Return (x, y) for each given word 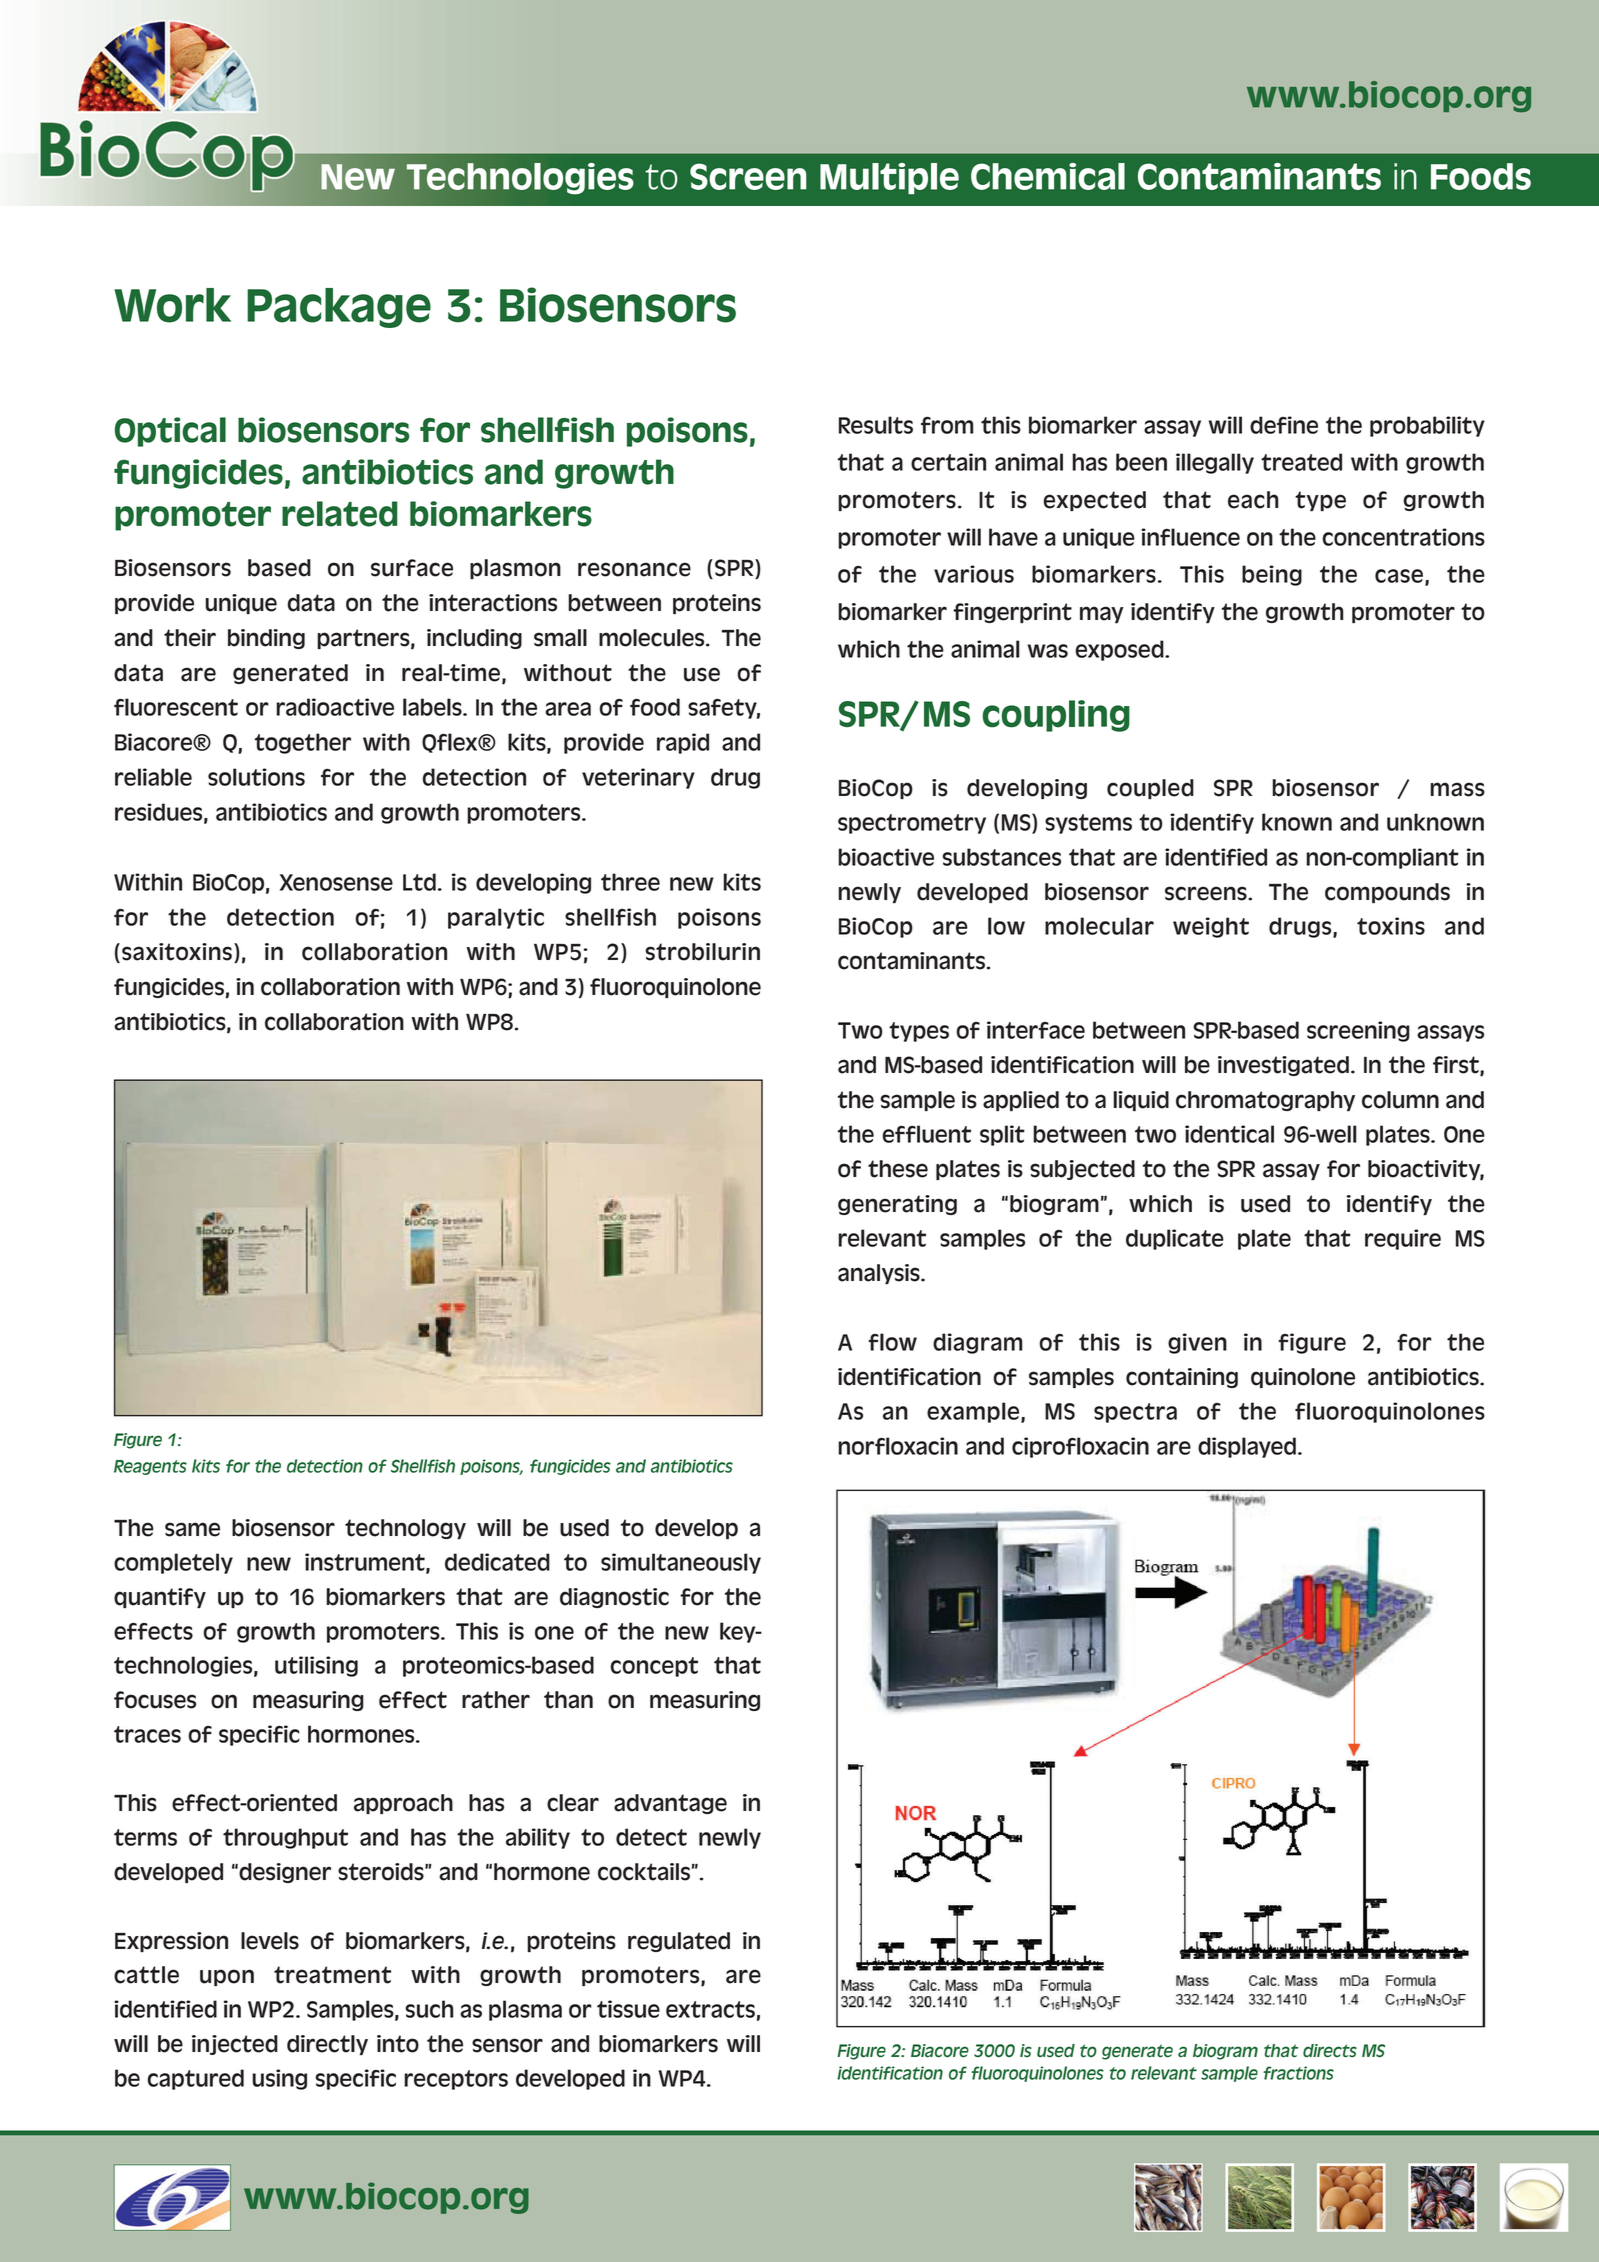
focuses (155, 1700)
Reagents (150, 1467)
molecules (653, 638)
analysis (880, 1274)
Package (339, 308)
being (1272, 575)
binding (266, 639)
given (1197, 1343)
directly (327, 2045)
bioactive (886, 857)
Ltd (419, 882)
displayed (1247, 1447)
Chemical (1048, 176)
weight (1211, 927)
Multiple (889, 178)
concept (654, 1667)
